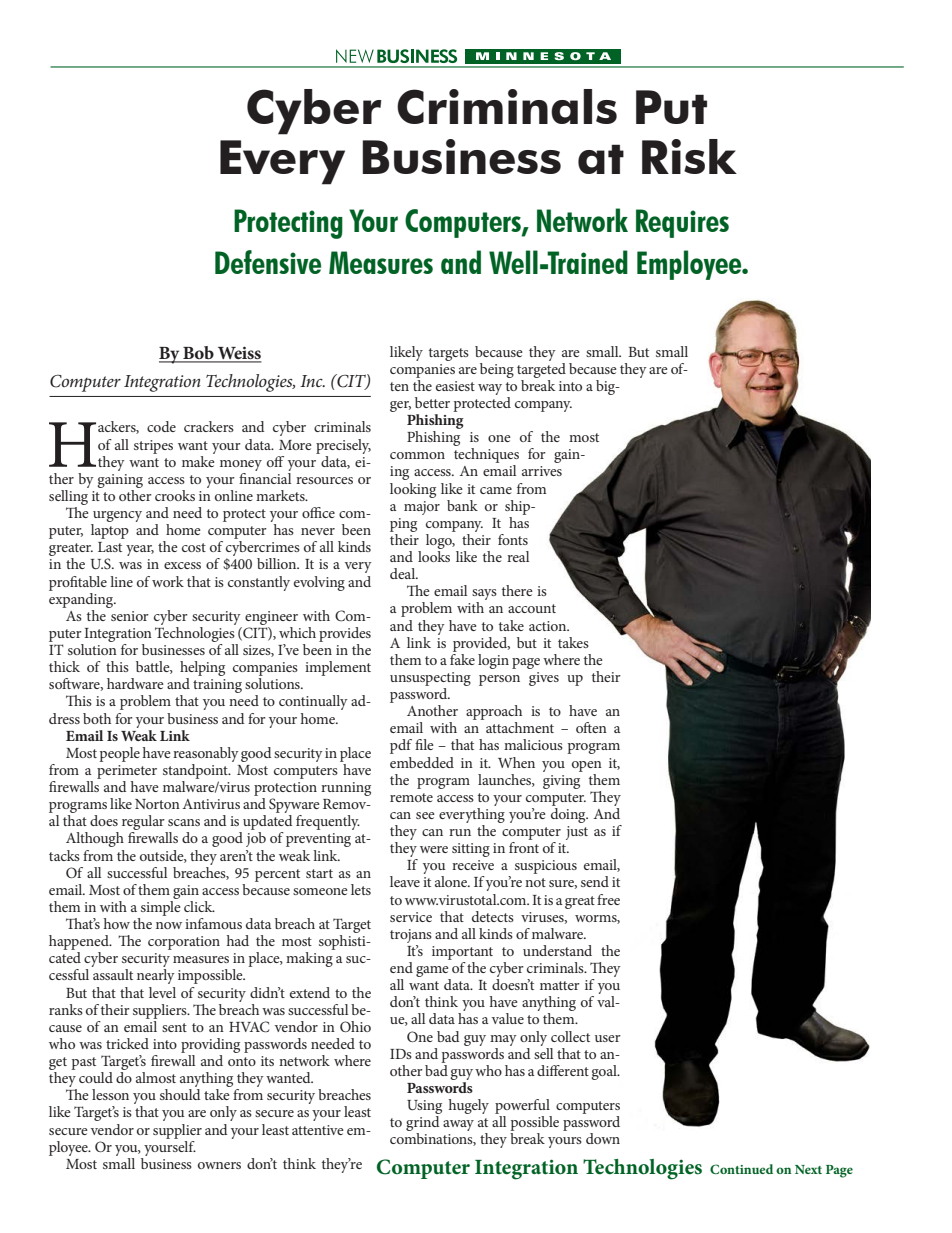 This page has height=1233, width=952. What do you see at coordinates (161, 907) in the page?
I see `simple` at bounding box center [161, 907].
